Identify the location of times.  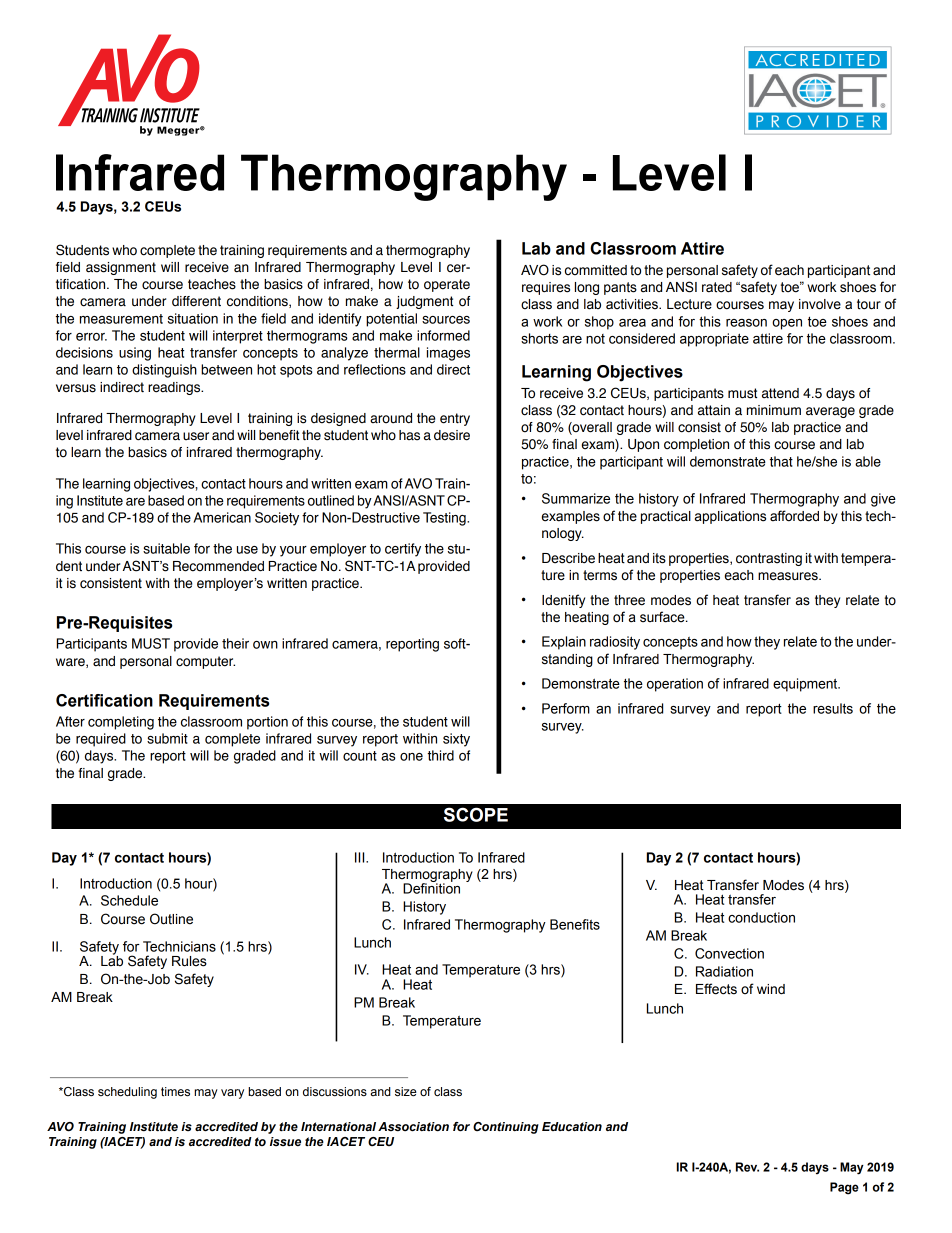
(175, 1092).
